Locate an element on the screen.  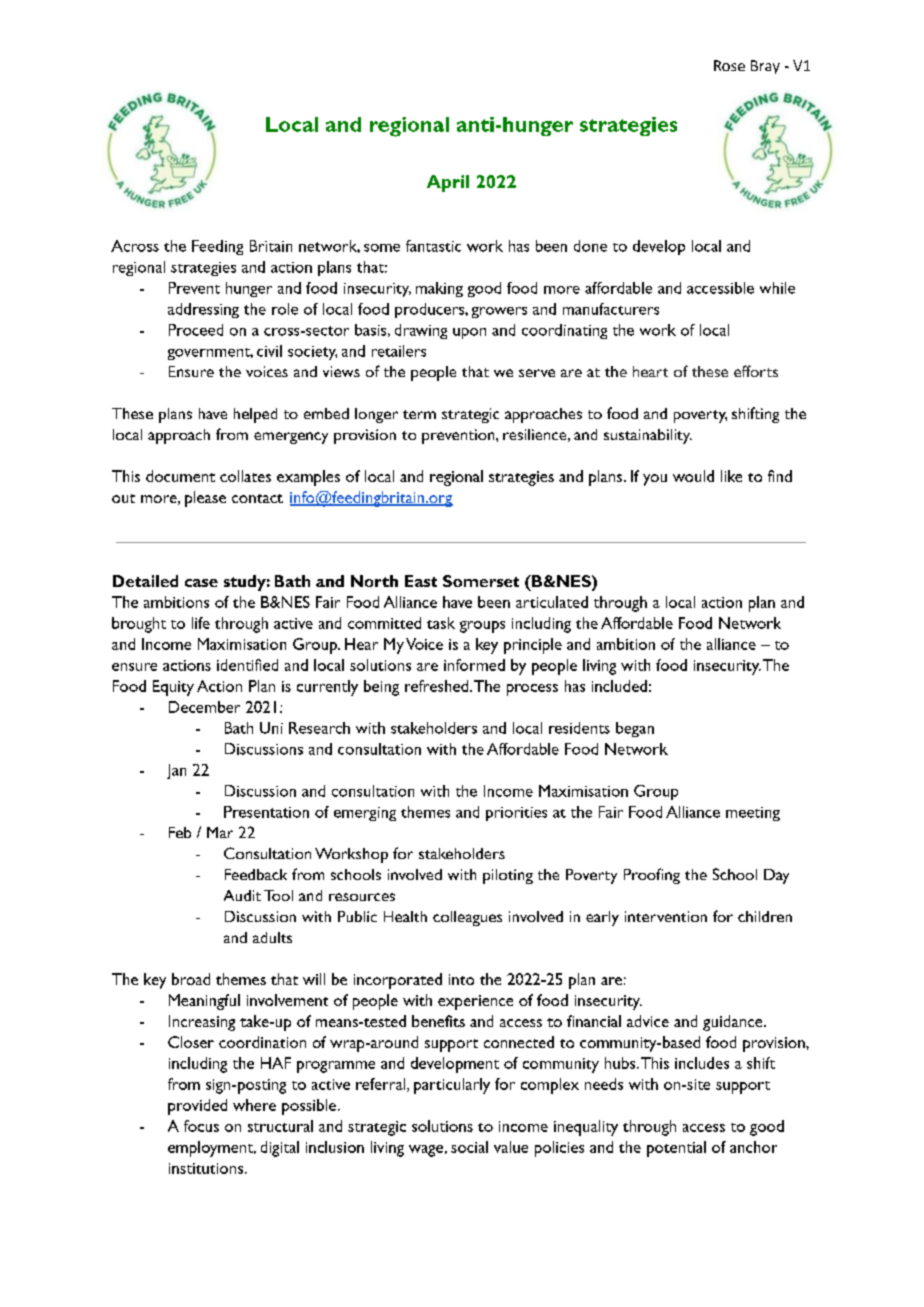
Proceed is located at coordinates (196, 330).
